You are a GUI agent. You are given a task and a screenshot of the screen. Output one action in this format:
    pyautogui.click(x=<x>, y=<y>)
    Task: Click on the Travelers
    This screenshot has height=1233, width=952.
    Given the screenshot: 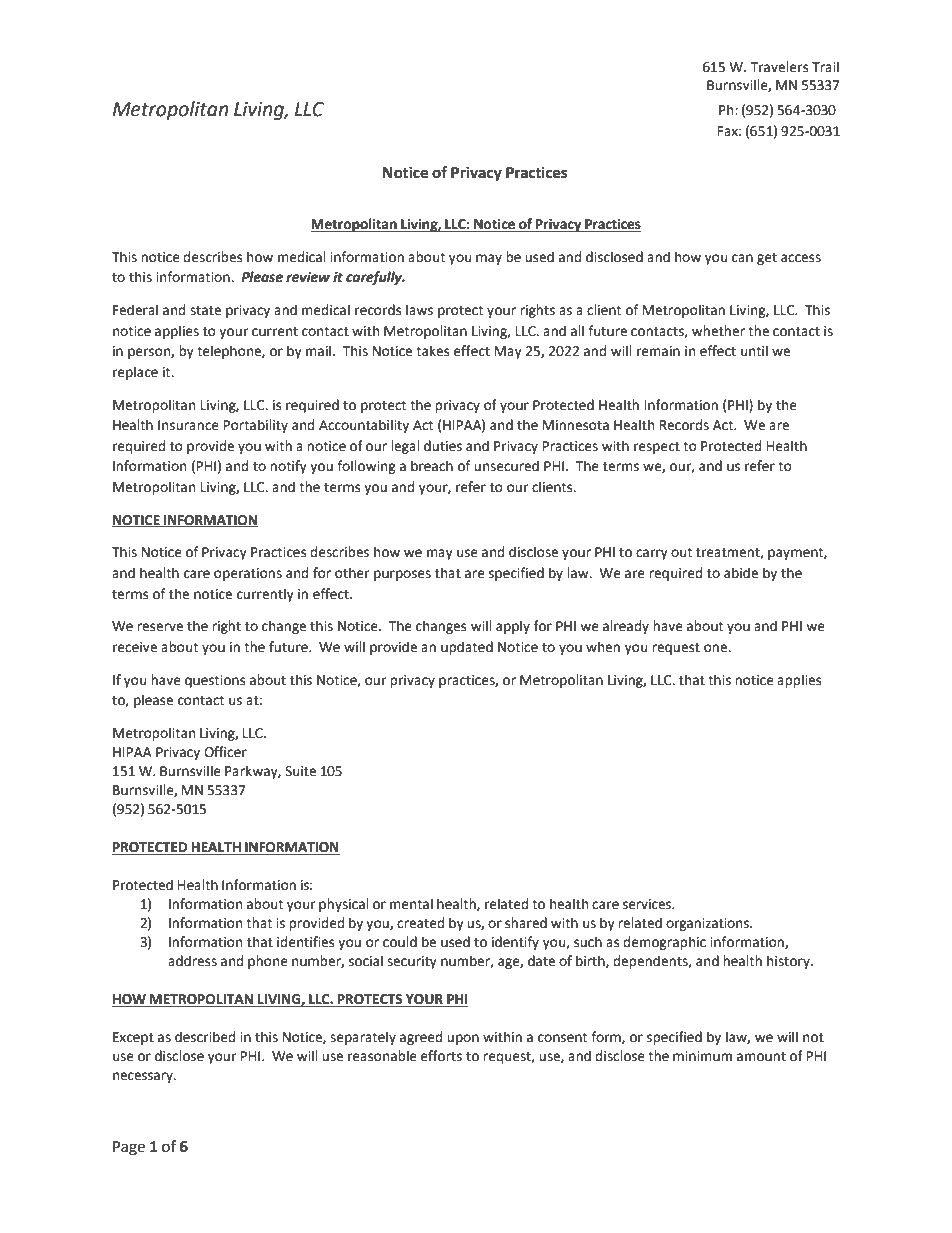 What is the action you would take?
    pyautogui.click(x=779, y=67)
